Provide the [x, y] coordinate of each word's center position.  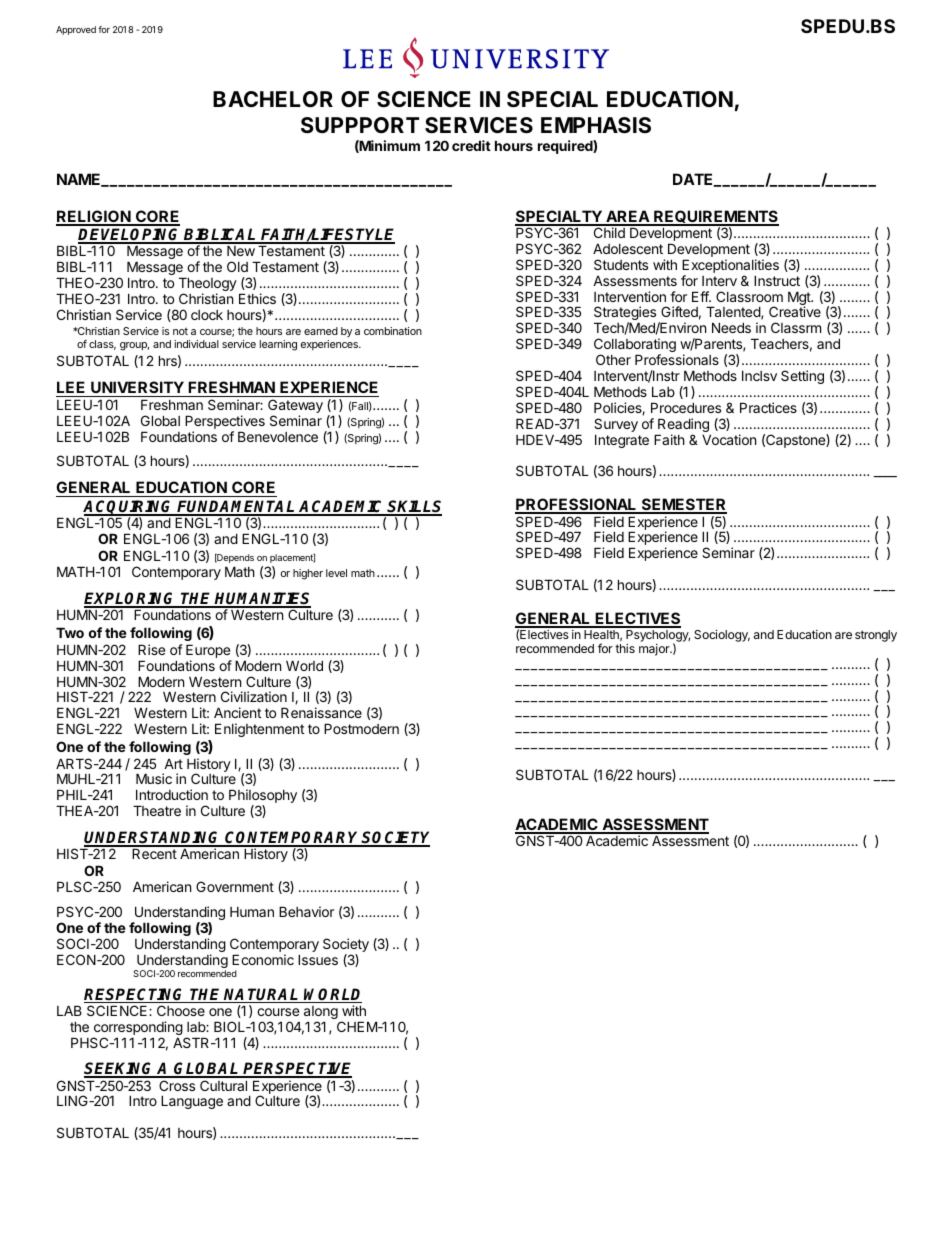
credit [471, 145]
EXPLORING [131, 599]
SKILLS [414, 507]
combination [393, 331]
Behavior [306, 911]
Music [154, 778]
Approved [76, 30]
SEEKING [120, 1070]
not [180, 331]
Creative [795, 311]
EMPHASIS [596, 125]
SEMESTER [683, 505]
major [655, 650]
